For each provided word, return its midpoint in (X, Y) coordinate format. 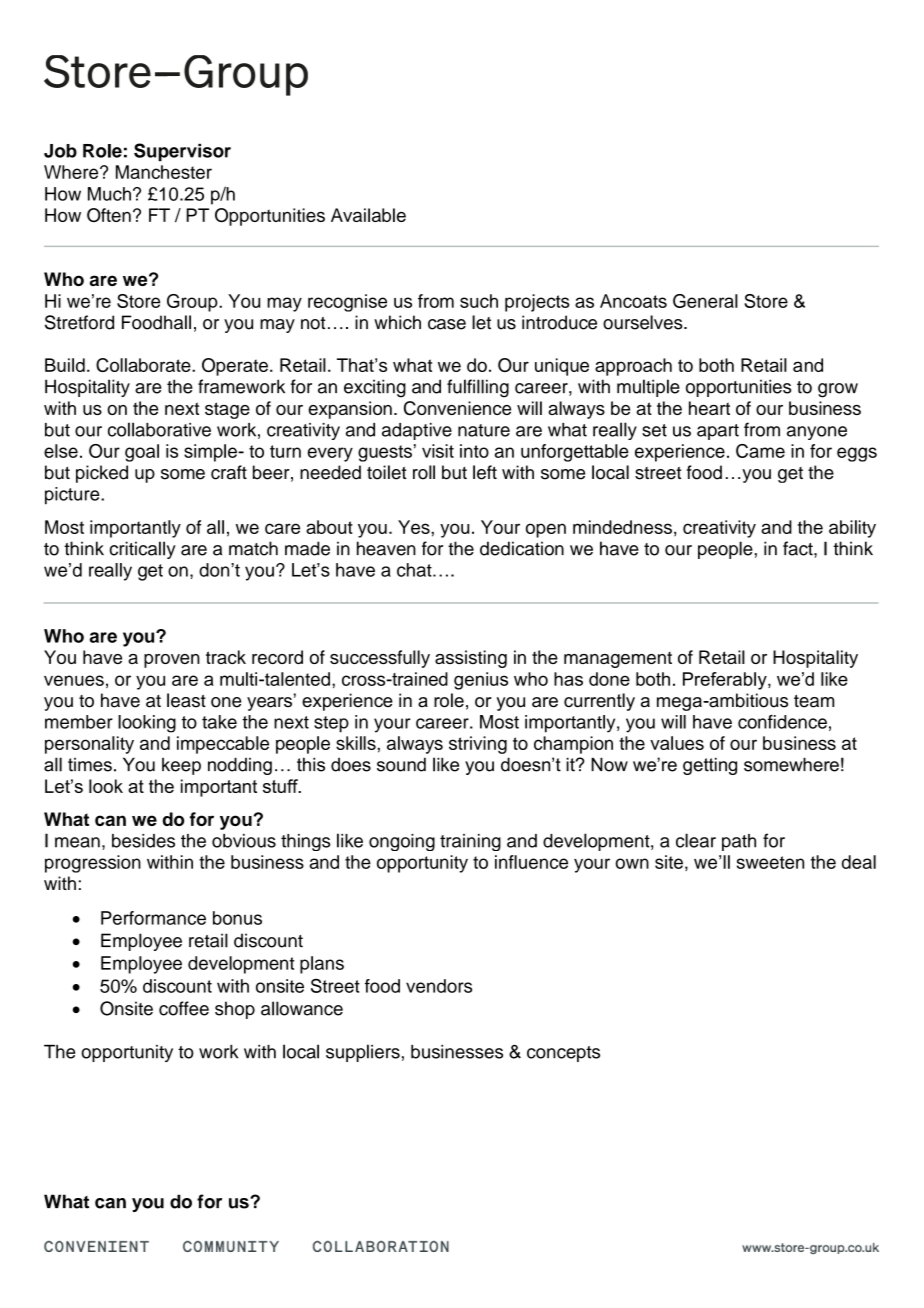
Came (760, 451)
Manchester (164, 172)
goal (142, 453)
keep (181, 766)
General (705, 301)
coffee (184, 1008)
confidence (782, 722)
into (474, 451)
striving (478, 745)
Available (368, 215)
